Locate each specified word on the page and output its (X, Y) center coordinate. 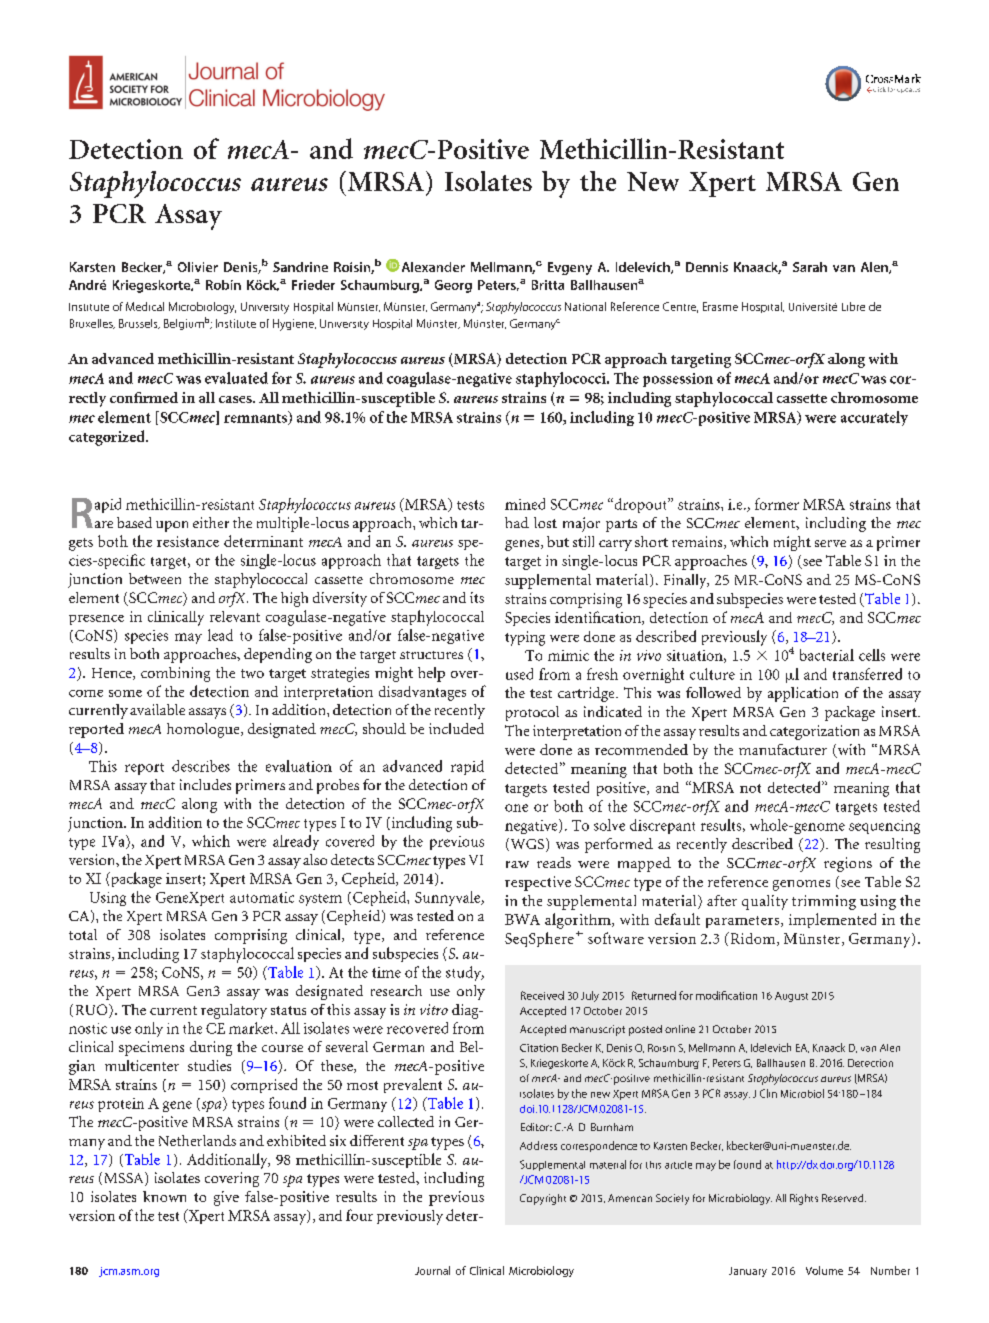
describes (201, 766)
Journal (432, 1270)
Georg (453, 286)
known (164, 1196)
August (791, 997)
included (456, 728)
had (517, 522)
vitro (434, 1009)
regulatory (234, 1011)
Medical (145, 306)
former (777, 504)
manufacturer (783, 749)
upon (172, 526)
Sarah (810, 267)
